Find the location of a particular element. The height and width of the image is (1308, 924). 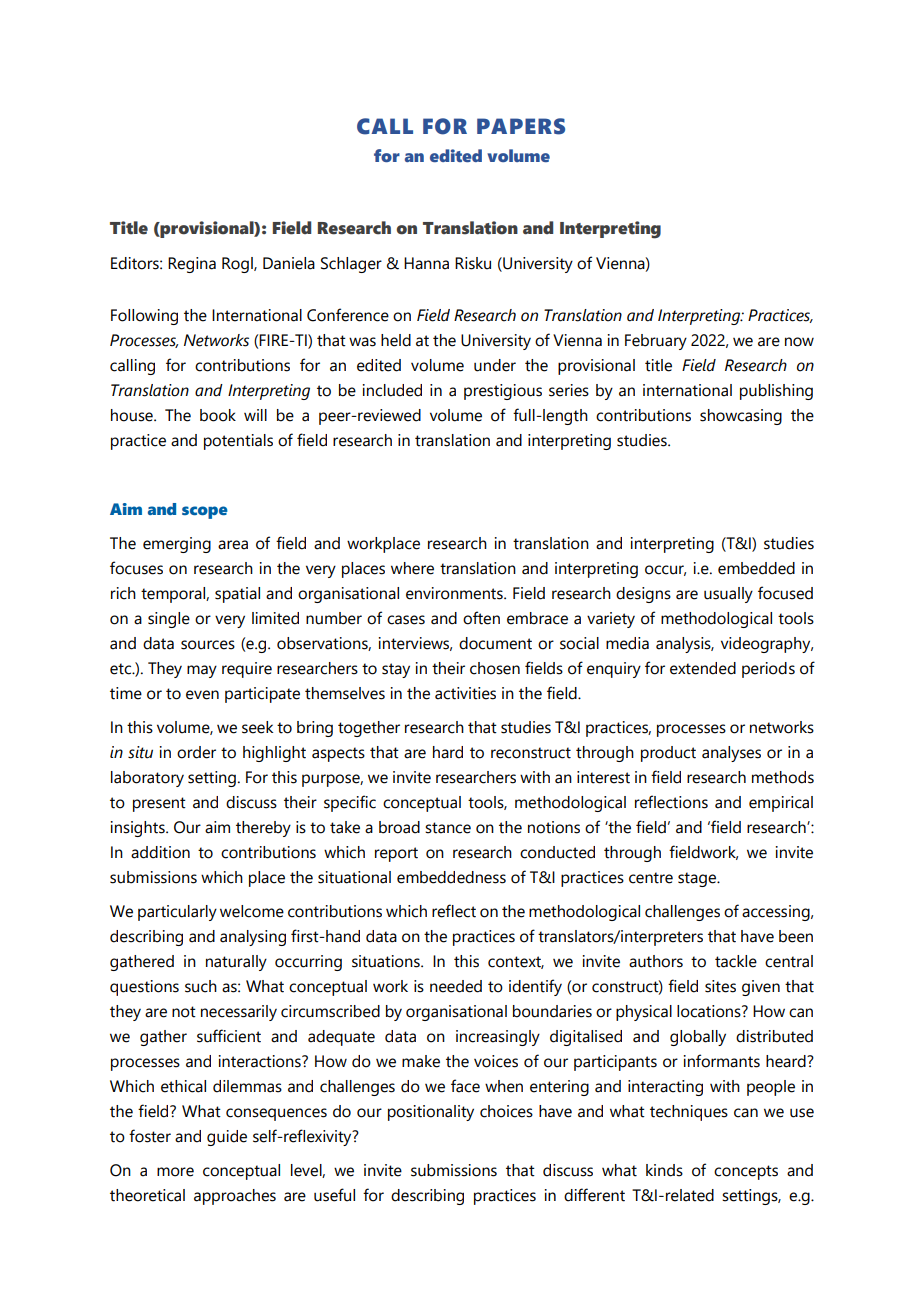

choices is located at coordinates (506, 1111).
